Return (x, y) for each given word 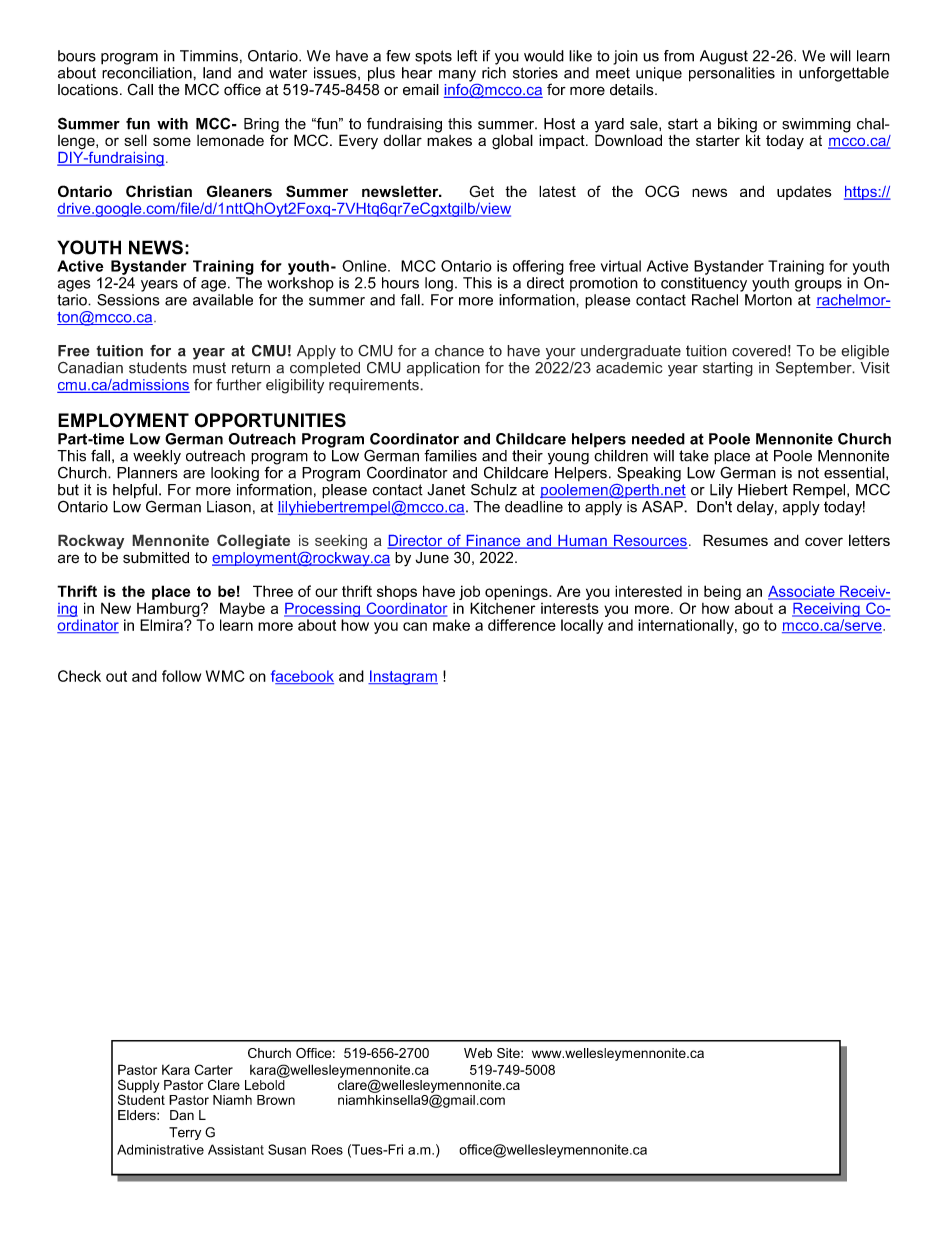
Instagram (403, 677)
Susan (287, 1149)
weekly (157, 457)
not (808, 473)
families (450, 455)
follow (181, 676)
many (457, 76)
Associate (802, 592)
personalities (732, 74)
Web (478, 1053)
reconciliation (148, 73)
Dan (182, 1115)
